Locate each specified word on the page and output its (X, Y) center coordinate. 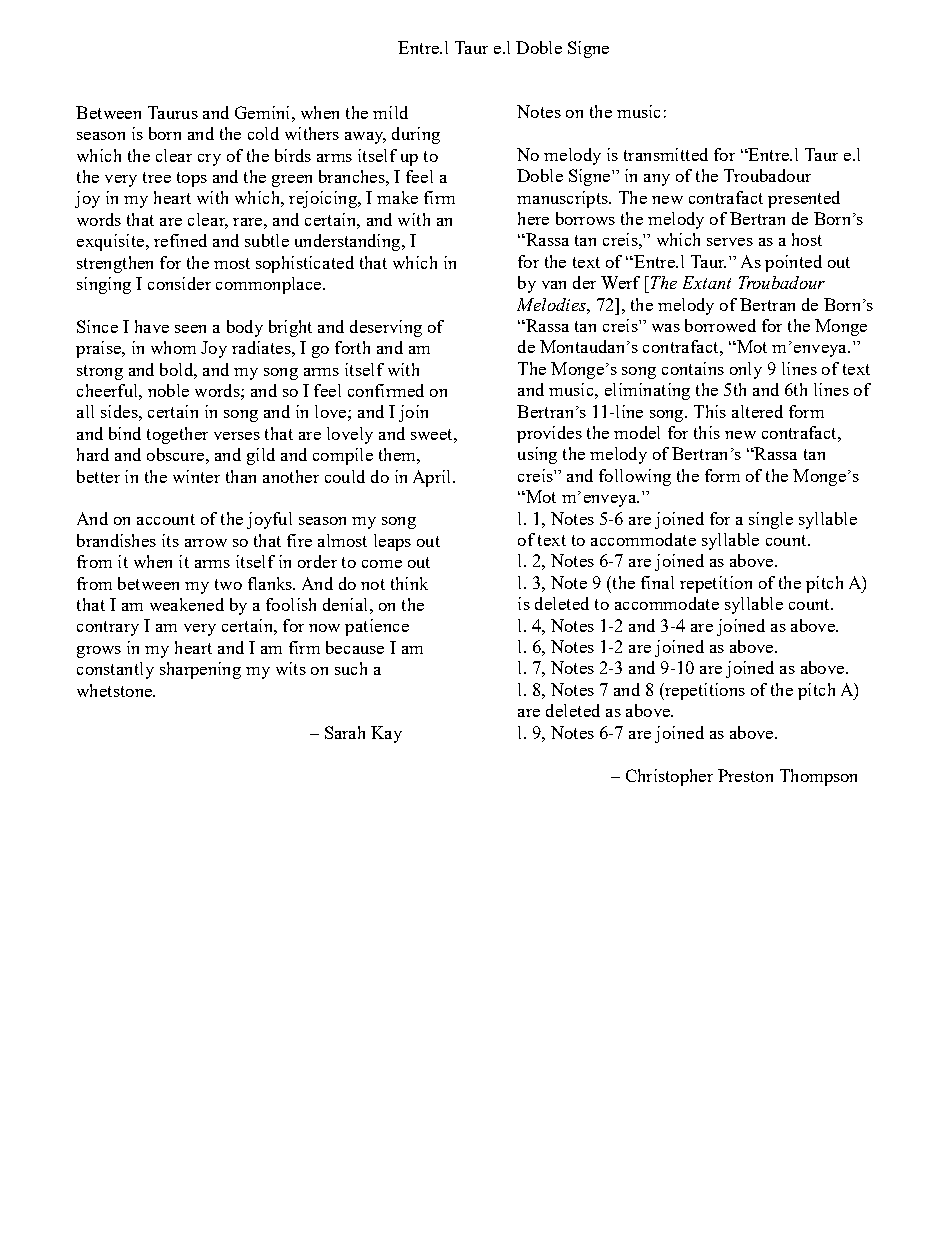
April (433, 478)
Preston (745, 775)
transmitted (666, 154)
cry (209, 160)
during (416, 135)
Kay (386, 734)
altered (757, 411)
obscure (175, 454)
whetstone (115, 690)
